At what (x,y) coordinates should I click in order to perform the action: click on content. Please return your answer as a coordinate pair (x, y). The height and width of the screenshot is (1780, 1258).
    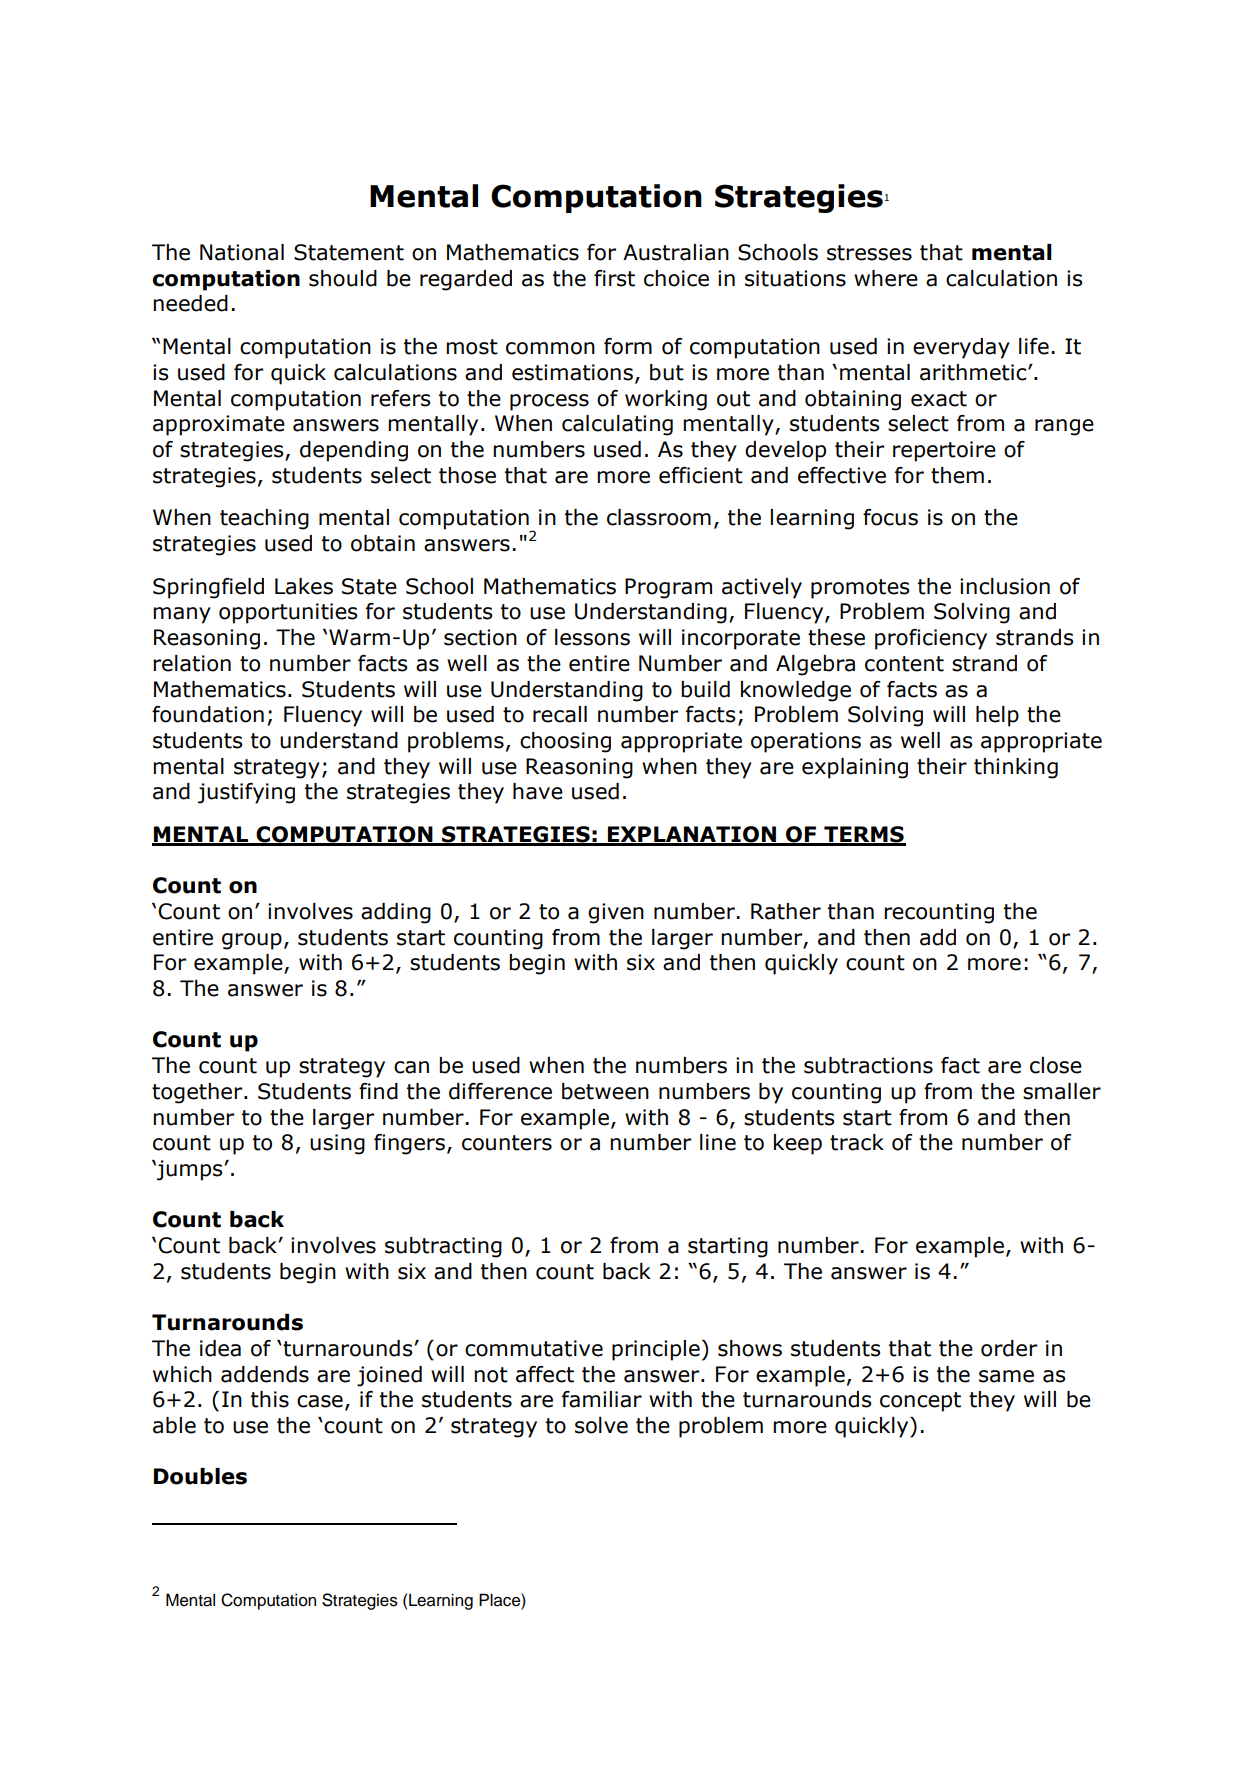
    Looking at the image, I should click on (904, 664).
